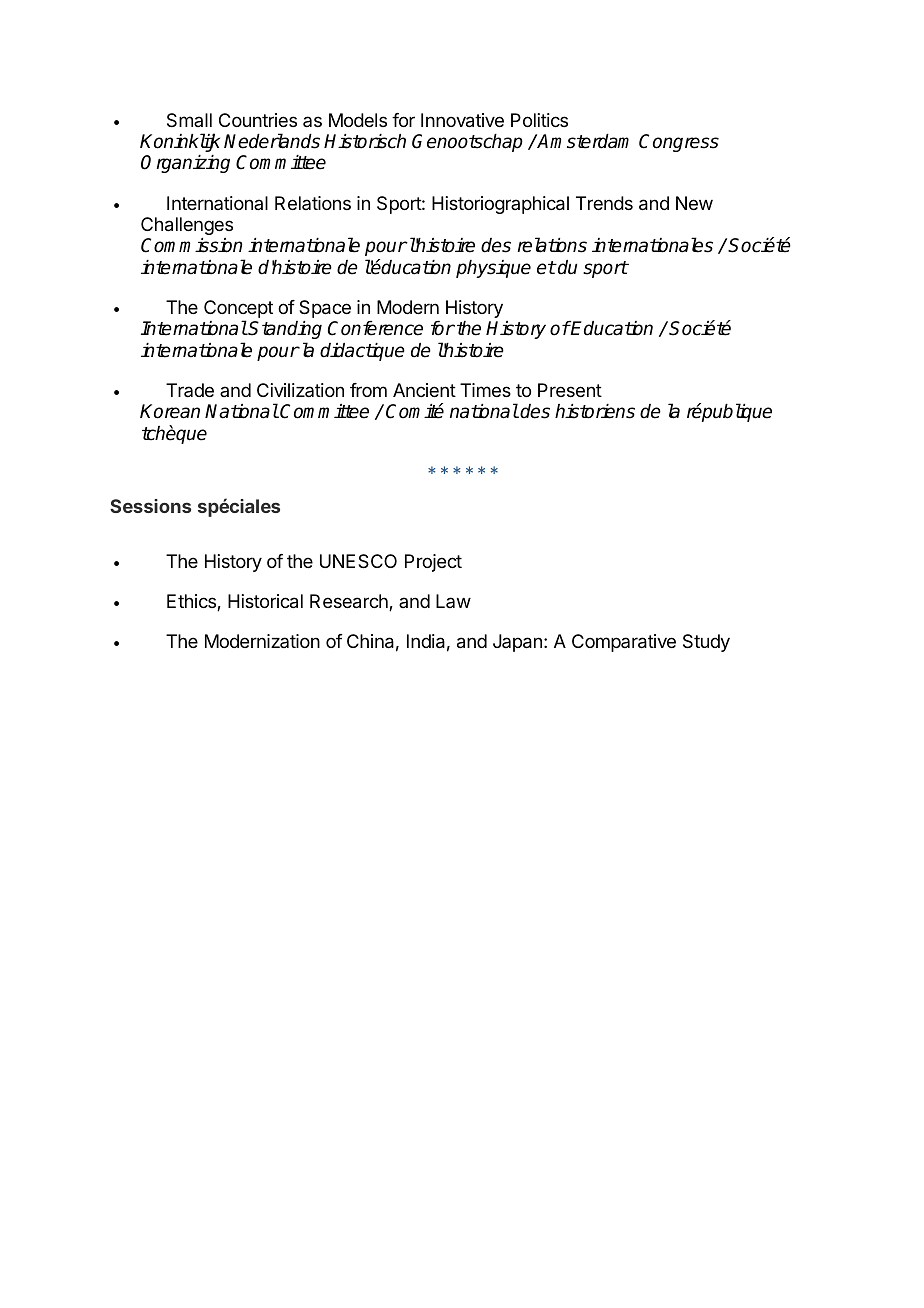 This image has width=924, height=1308. I want to click on Congress, so click(679, 143).
